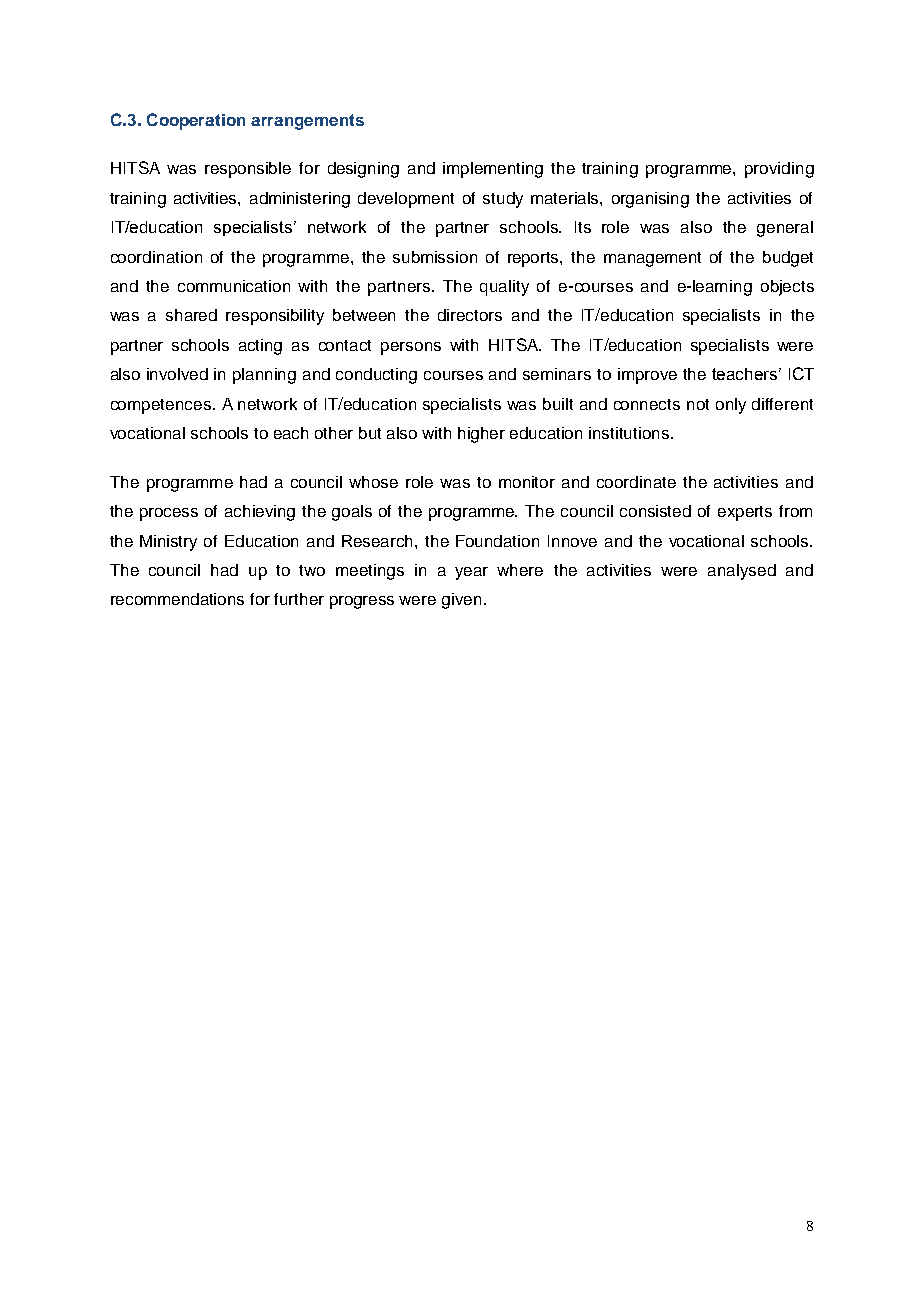 The height and width of the page is (1308, 924). What do you see at coordinates (260, 347) in the page?
I see `acting` at bounding box center [260, 347].
